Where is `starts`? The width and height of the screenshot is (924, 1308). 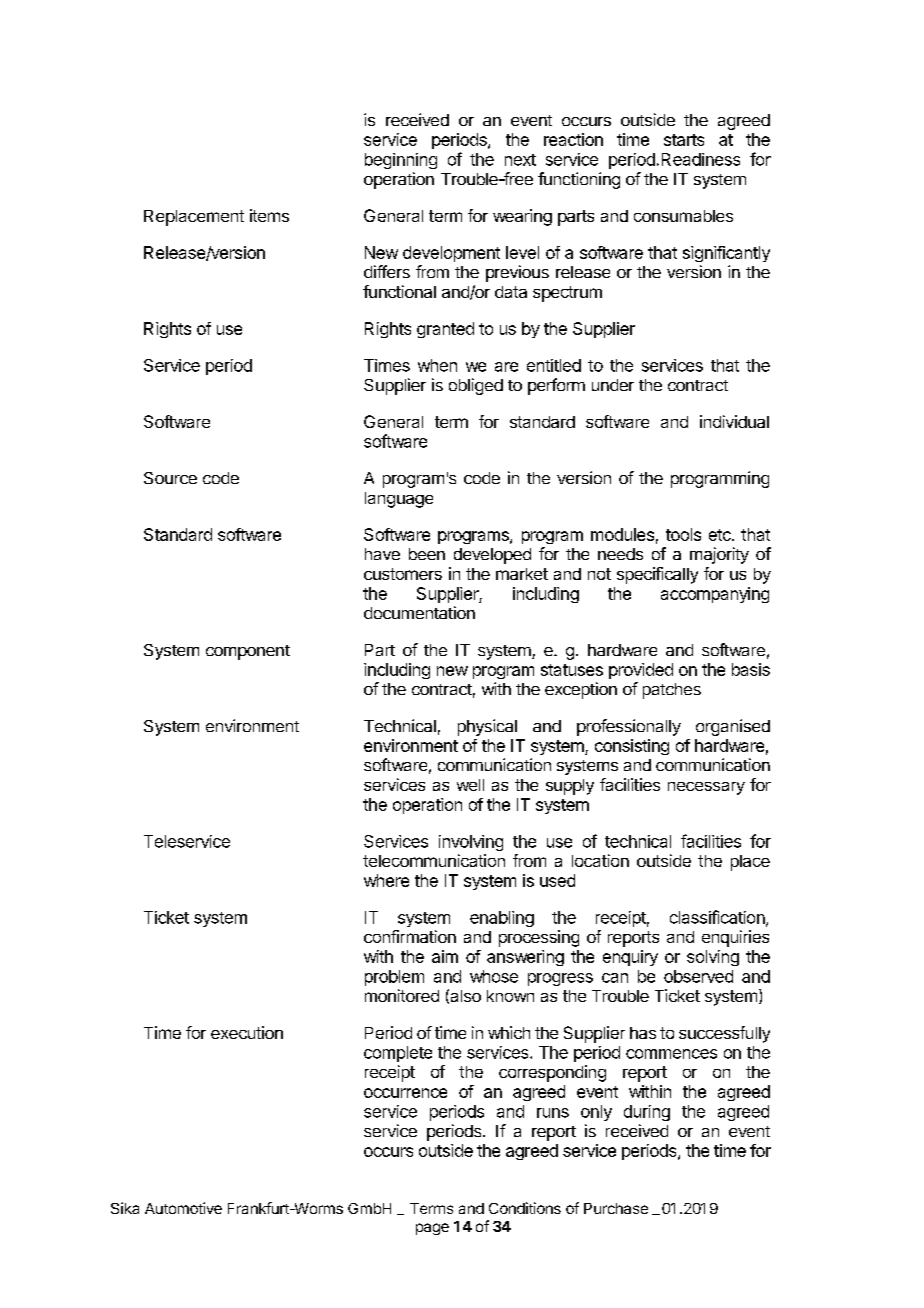 starts is located at coordinates (684, 140).
